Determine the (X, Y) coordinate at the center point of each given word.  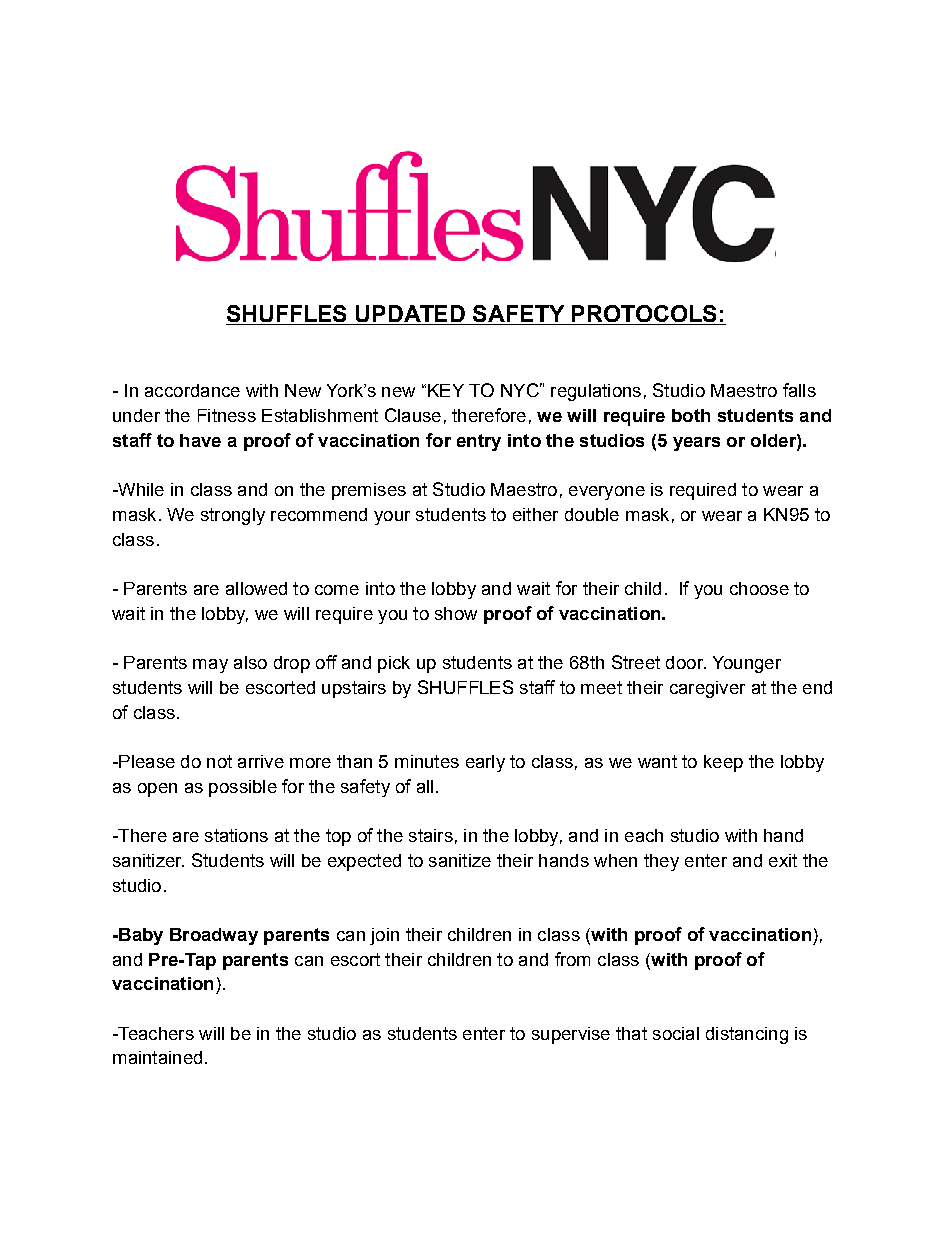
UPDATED (410, 313)
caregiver (707, 689)
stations (236, 835)
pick (394, 664)
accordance (192, 390)
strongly (233, 516)
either (535, 514)
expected (364, 862)
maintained (157, 1057)
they (661, 862)
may (210, 666)
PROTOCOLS (644, 313)
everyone (607, 493)
